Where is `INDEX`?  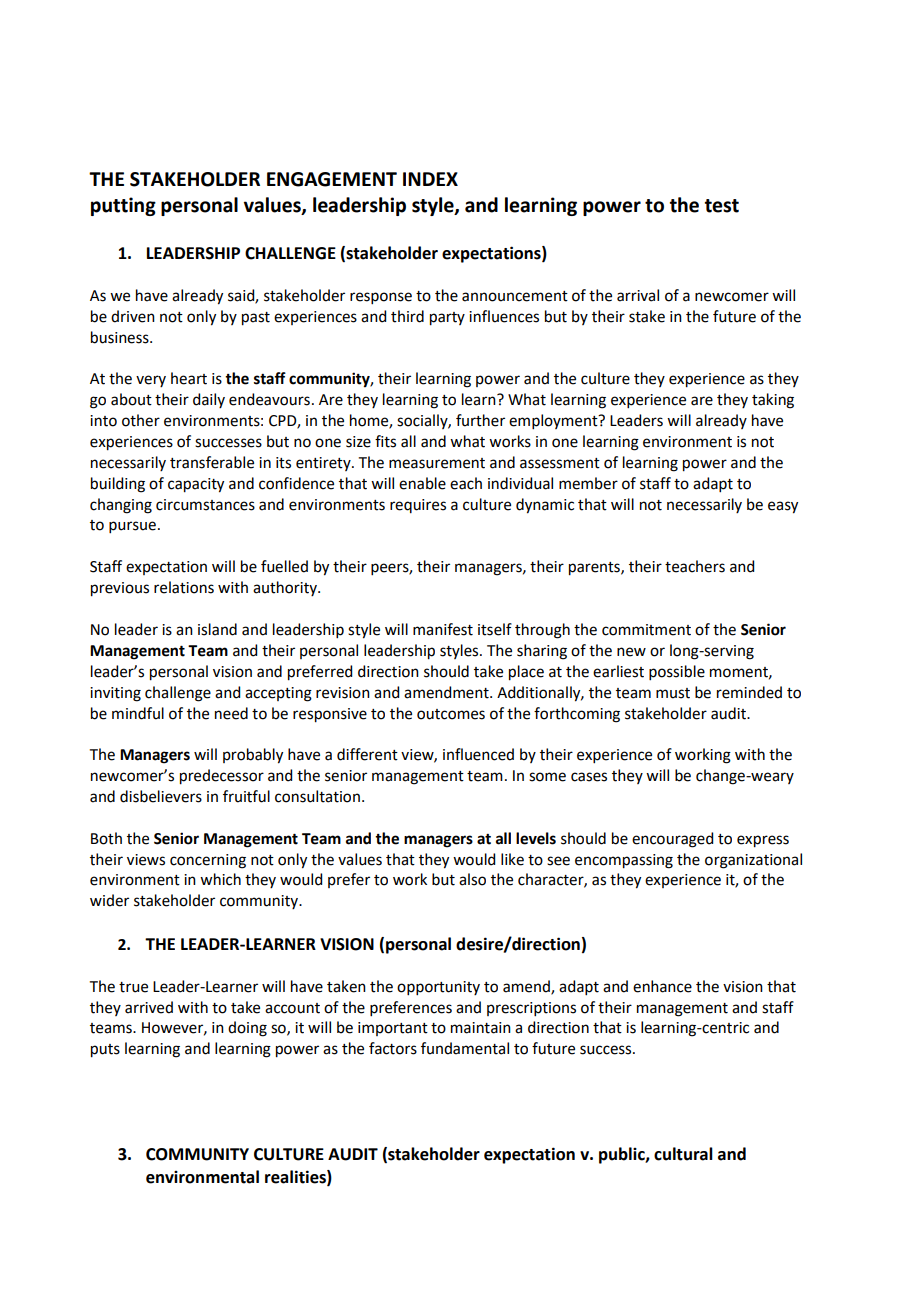
INDEX is located at coordinates (430, 179).
